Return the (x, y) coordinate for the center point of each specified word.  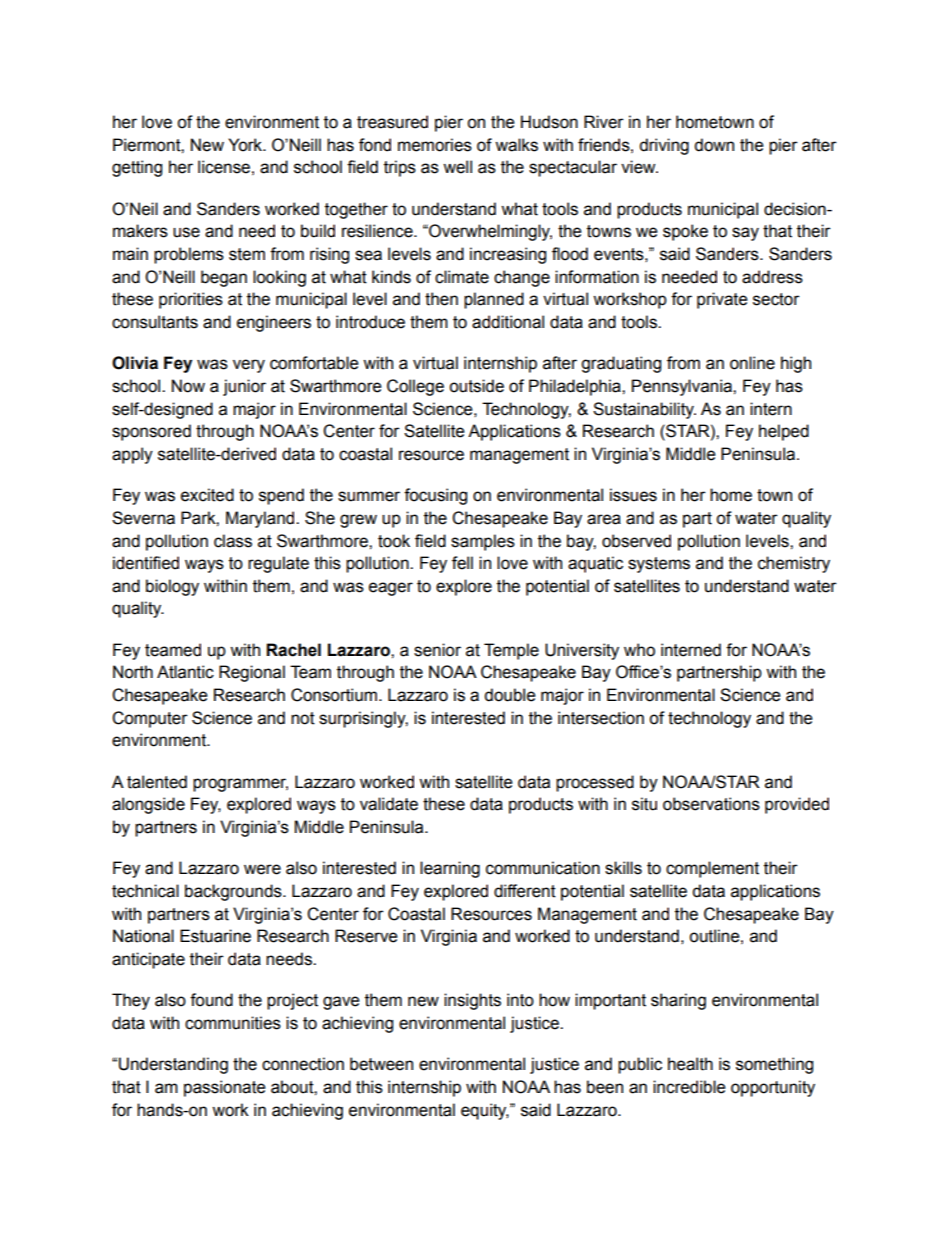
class (233, 541)
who (639, 650)
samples (483, 542)
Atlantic (185, 672)
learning (450, 869)
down (714, 145)
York (246, 145)
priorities (191, 300)
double (510, 695)
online (752, 363)
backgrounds (234, 892)
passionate (225, 1088)
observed (636, 541)
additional (508, 322)
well (457, 167)
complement (712, 869)
